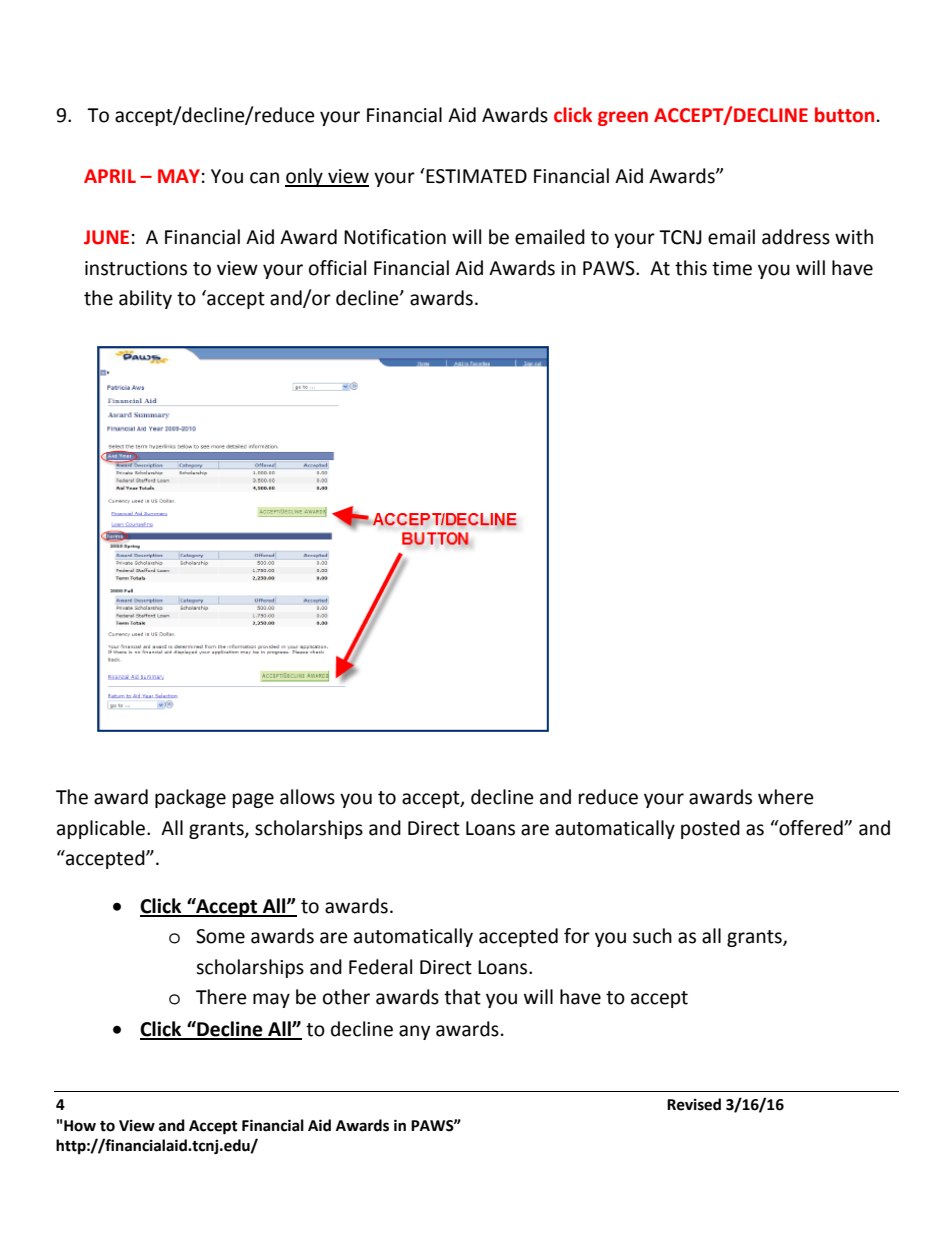 The width and height of the screenshot is (952, 1233). Describe the element at coordinates (732, 268) in the screenshot. I see `time` at that location.
